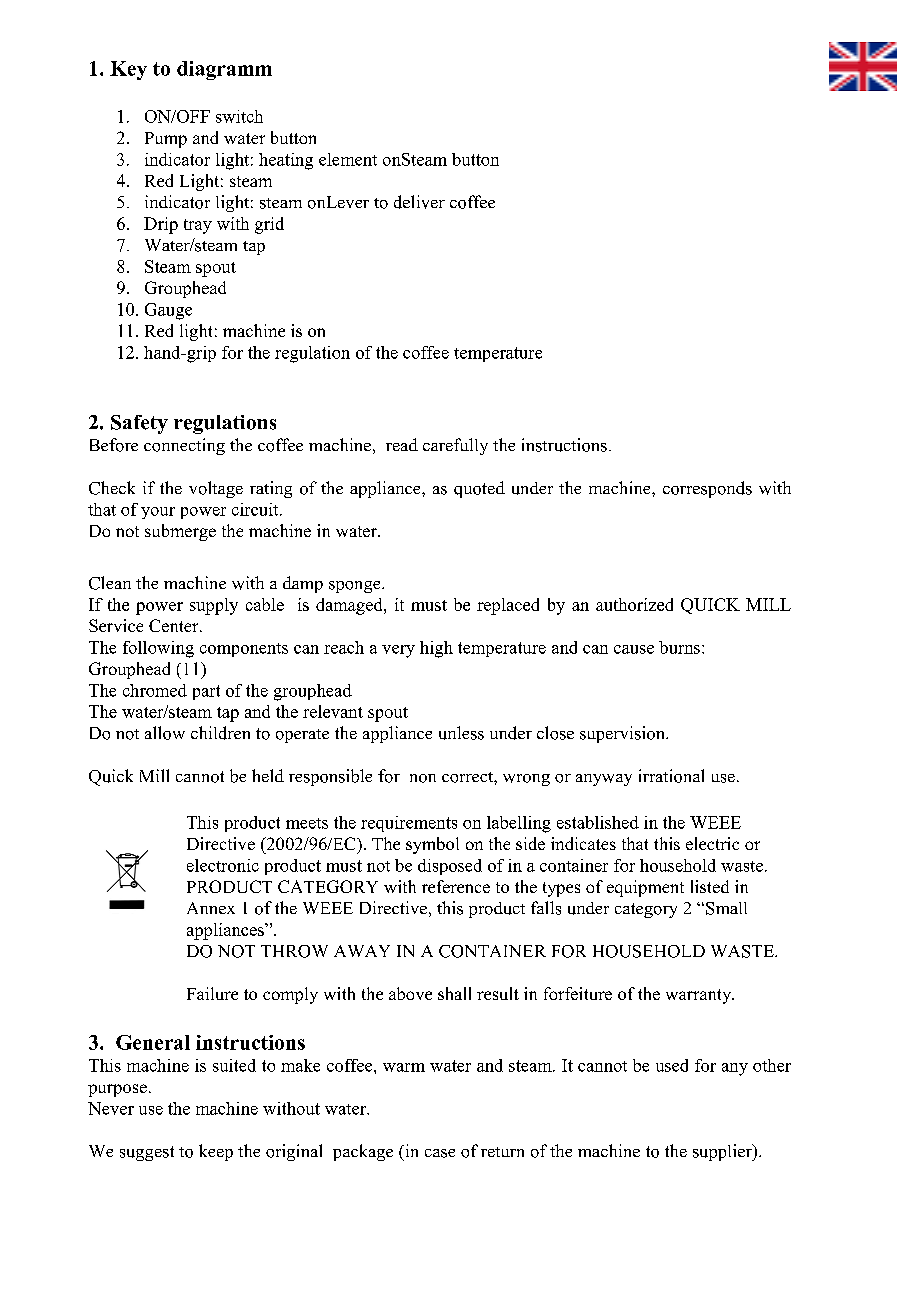 This screenshot has width=924, height=1308. Describe the element at coordinates (710, 886) in the screenshot. I see `listed` at that location.
